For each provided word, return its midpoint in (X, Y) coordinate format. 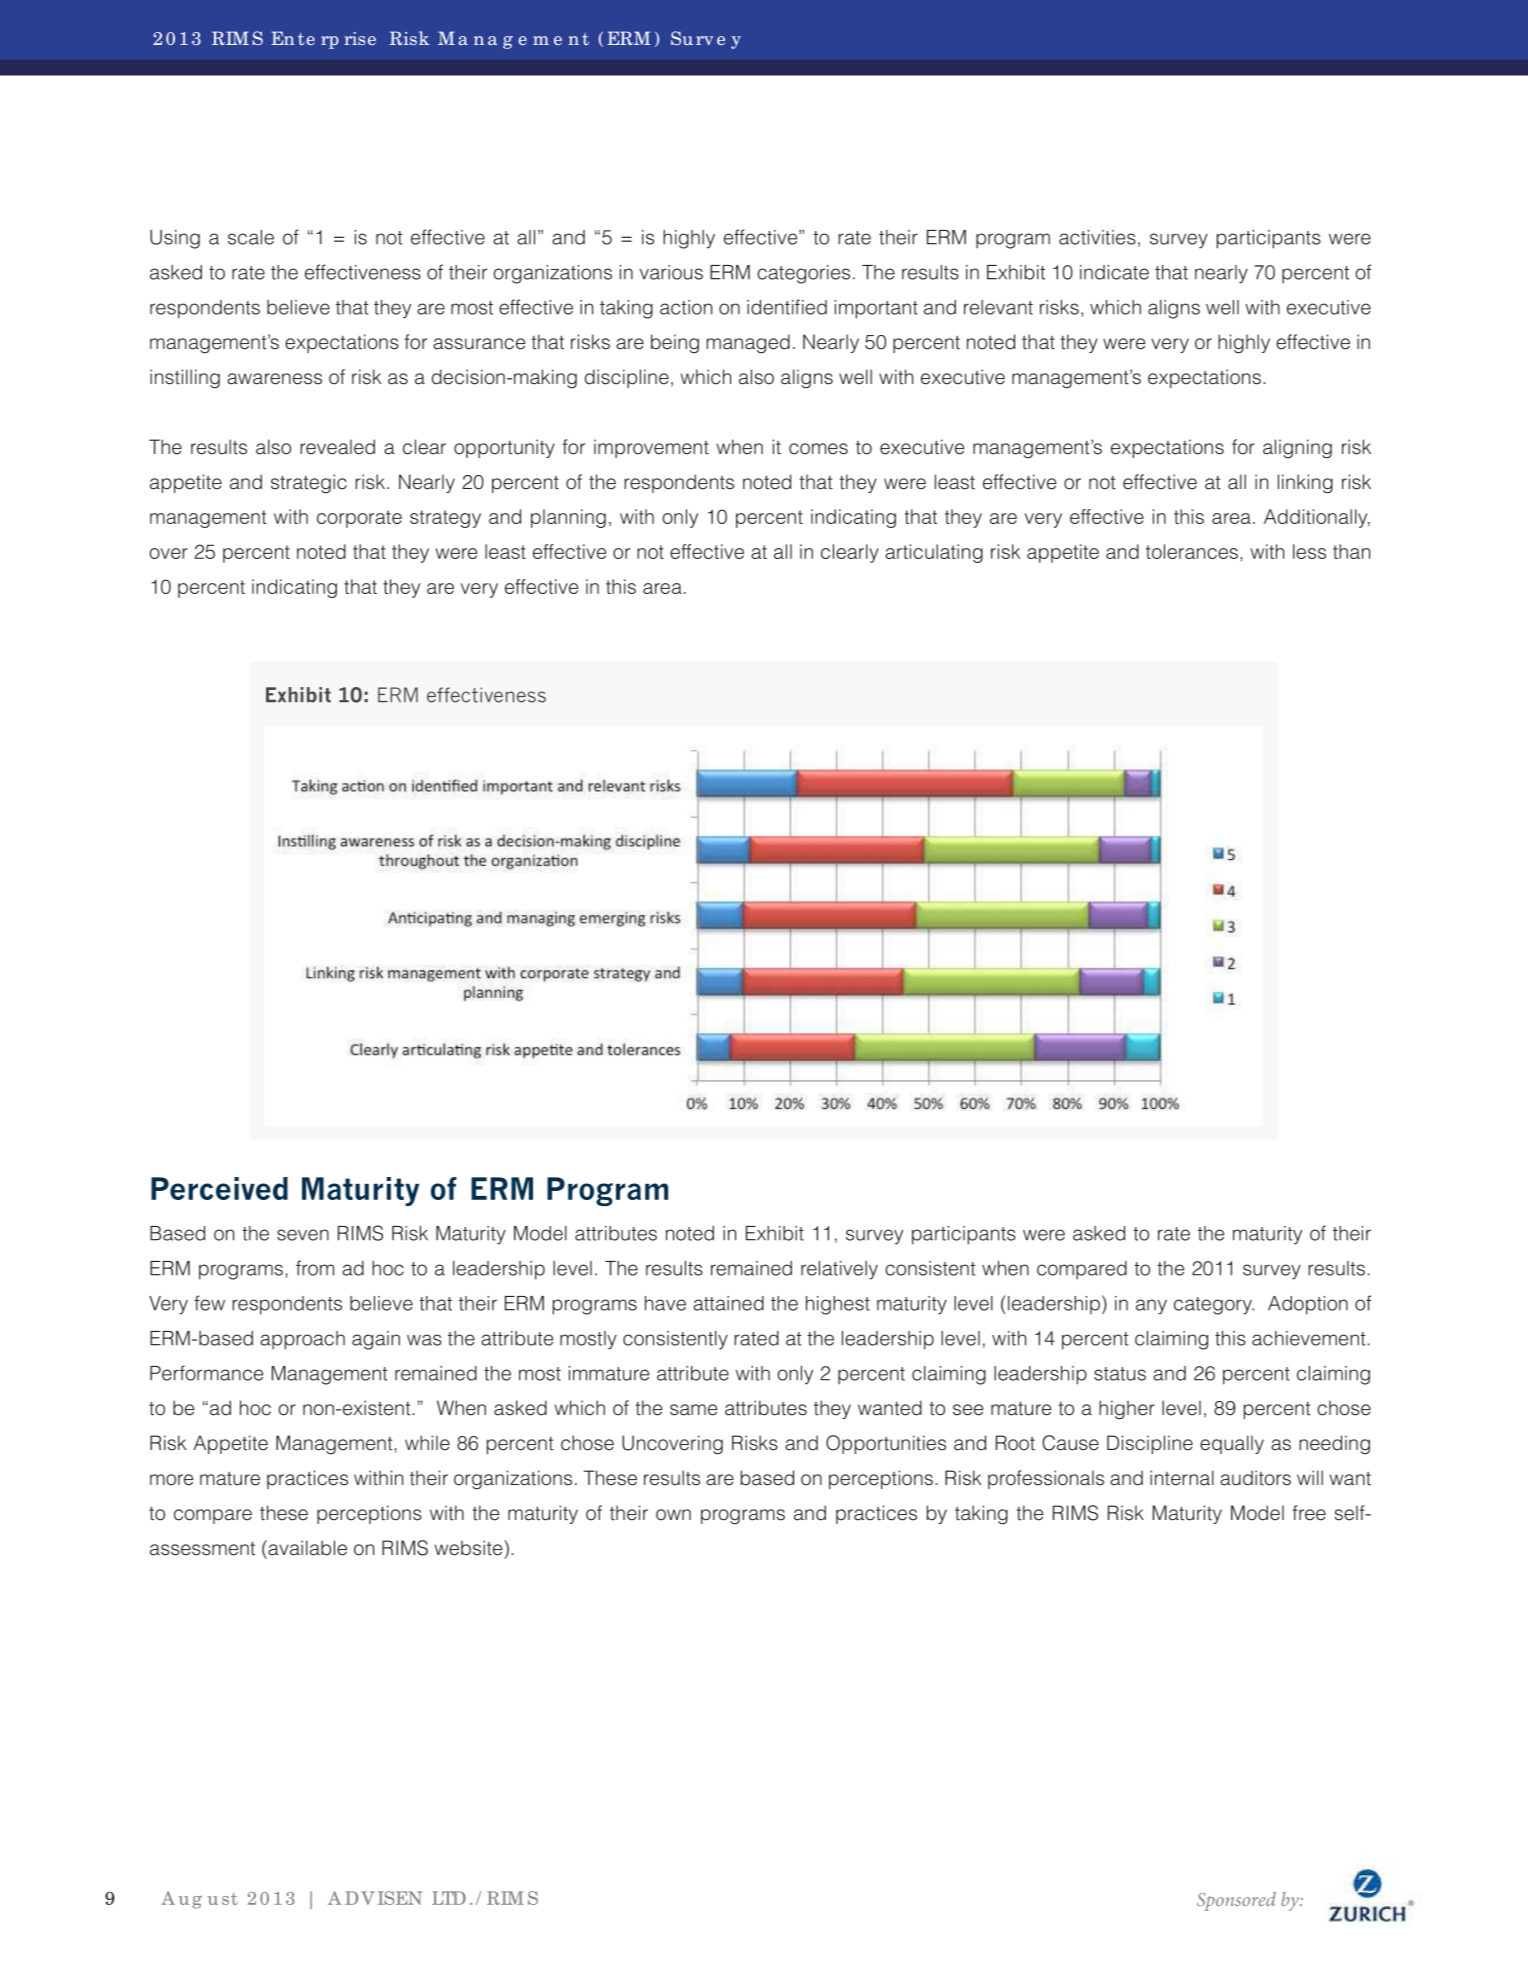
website (470, 1548)
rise (360, 38)
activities (1097, 237)
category (1214, 1306)
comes (818, 449)
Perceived (219, 1188)
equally (1232, 1444)
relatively (839, 1270)
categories (803, 274)
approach (302, 1340)
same (693, 1410)
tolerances (1192, 551)
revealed (337, 447)
